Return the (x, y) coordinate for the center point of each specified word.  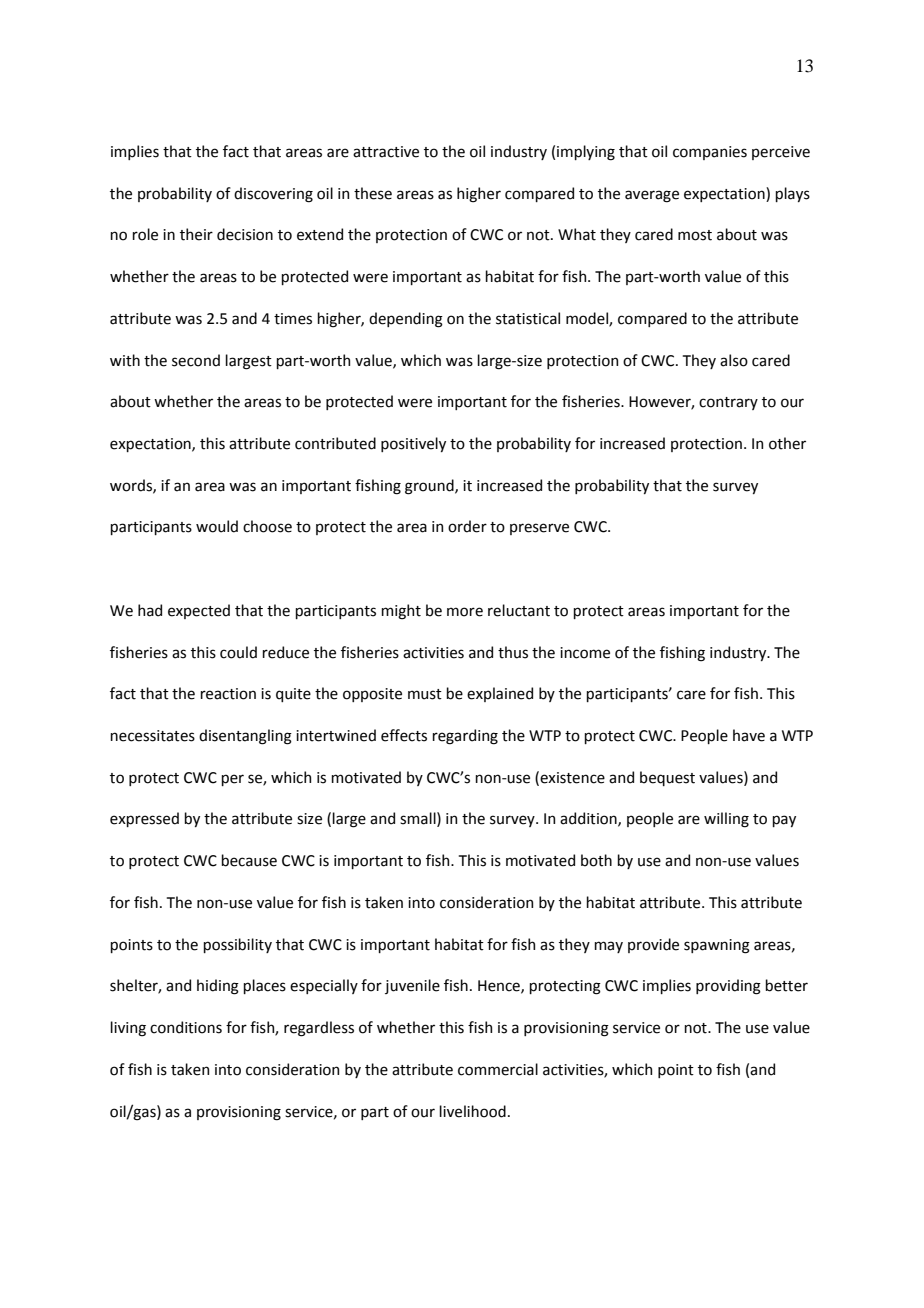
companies (710, 153)
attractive (386, 152)
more (465, 612)
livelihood (472, 1111)
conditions (186, 1027)
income (585, 653)
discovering (273, 195)
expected (199, 611)
